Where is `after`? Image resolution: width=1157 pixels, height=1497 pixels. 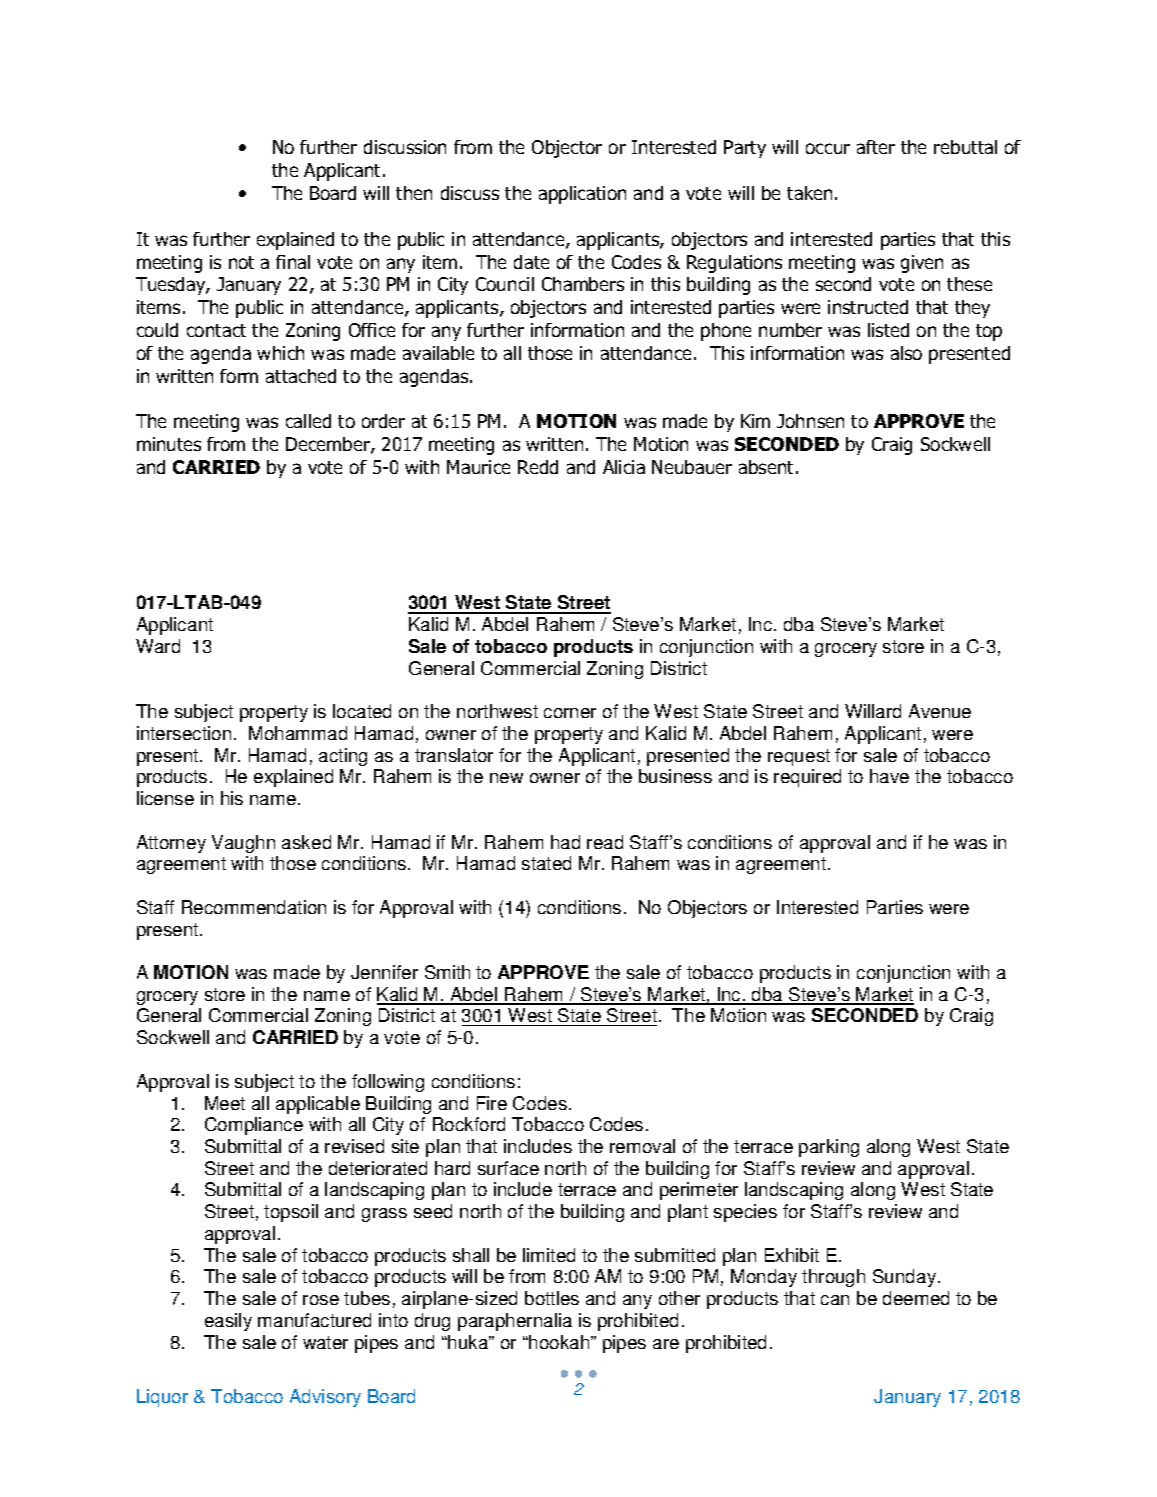 after is located at coordinates (876, 147).
